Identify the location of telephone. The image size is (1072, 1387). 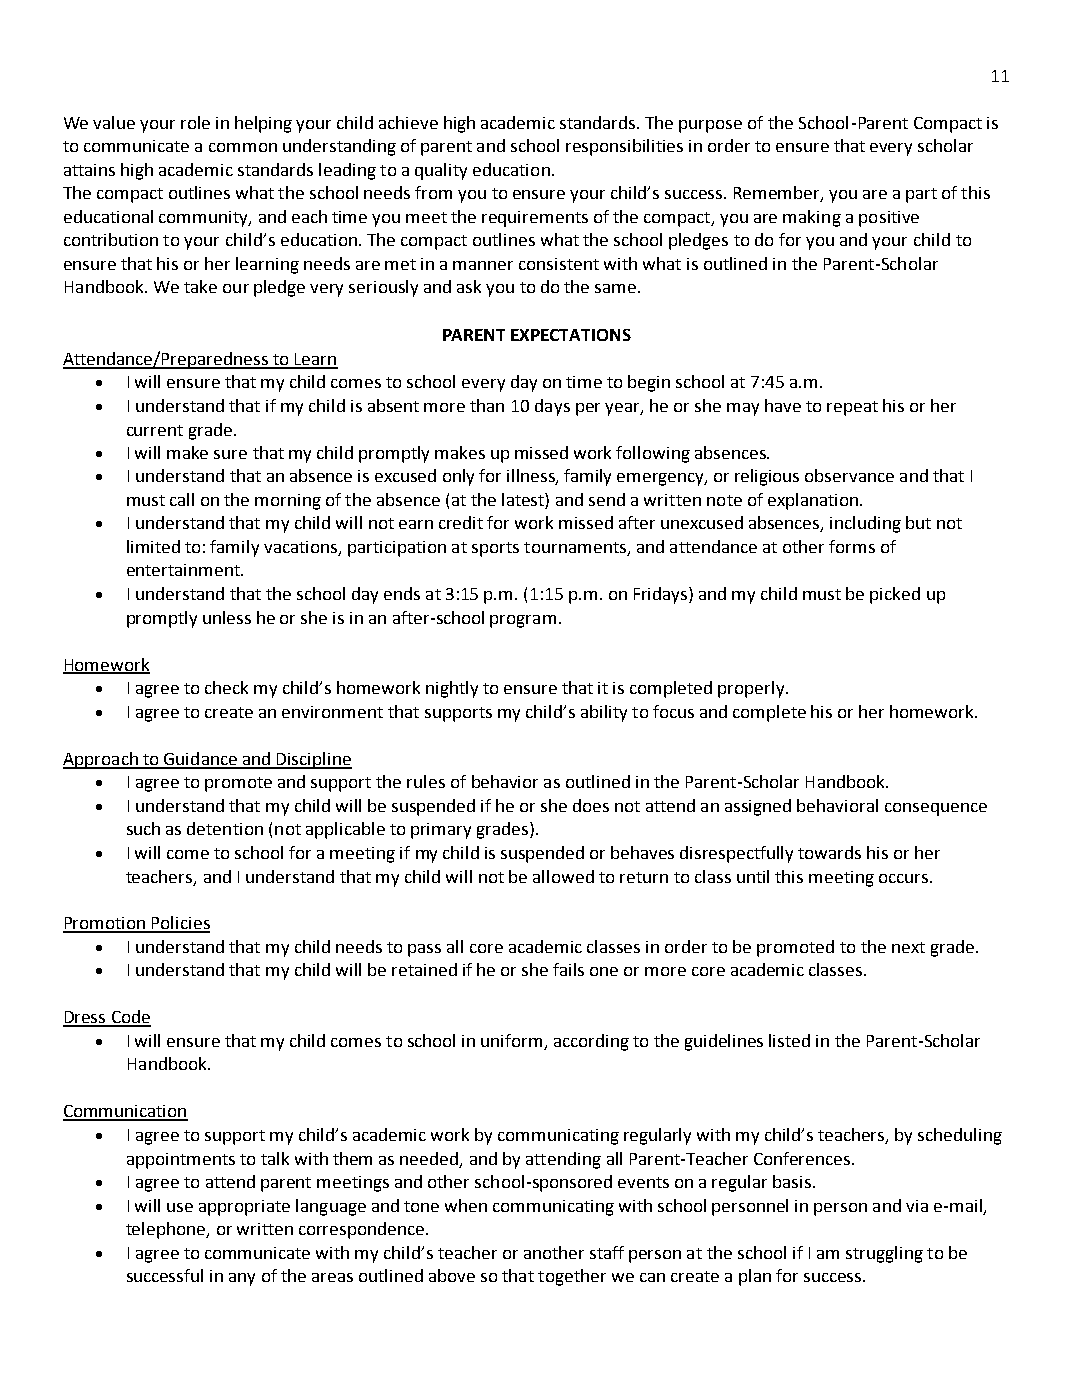
(167, 1230).
